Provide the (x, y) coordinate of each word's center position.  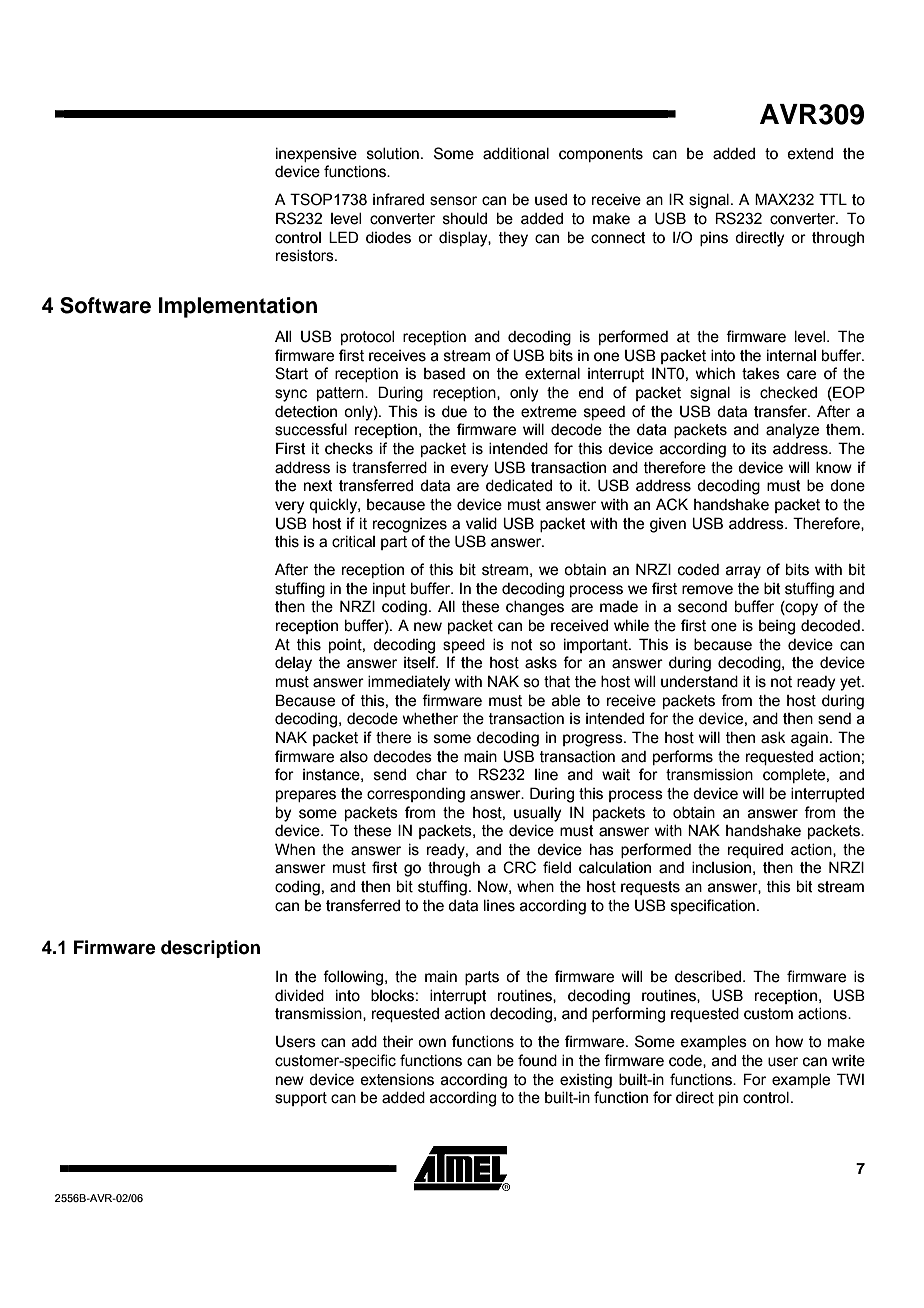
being (777, 627)
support (301, 1099)
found (537, 1060)
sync (291, 395)
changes (535, 608)
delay (293, 664)
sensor (453, 201)
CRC (519, 867)
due (454, 412)
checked (788, 393)
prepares (306, 796)
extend (810, 154)
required (755, 851)
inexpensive (316, 155)
